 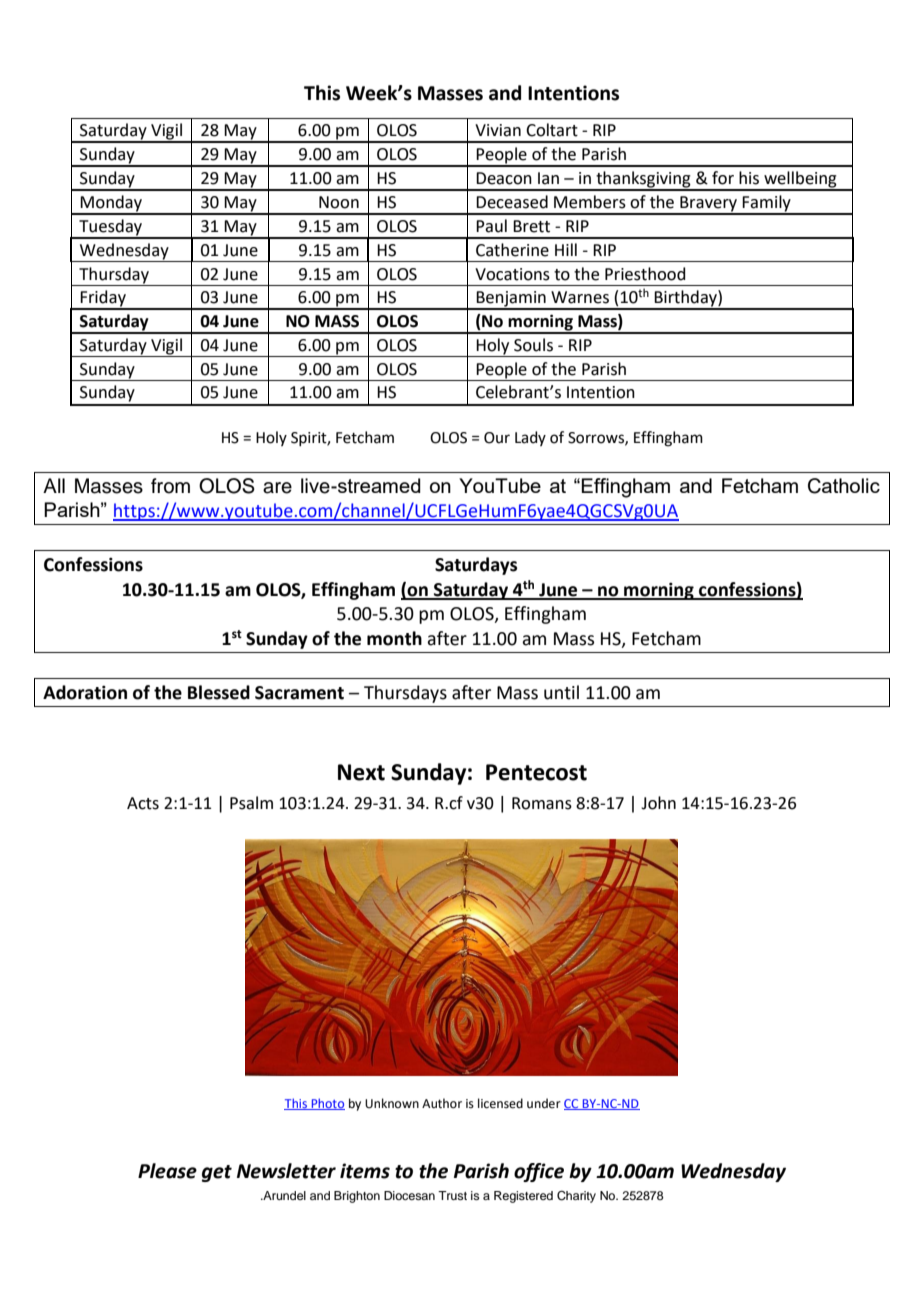 What do you see at coordinates (844, 486) in the page?
I see `Catholic` at bounding box center [844, 486].
